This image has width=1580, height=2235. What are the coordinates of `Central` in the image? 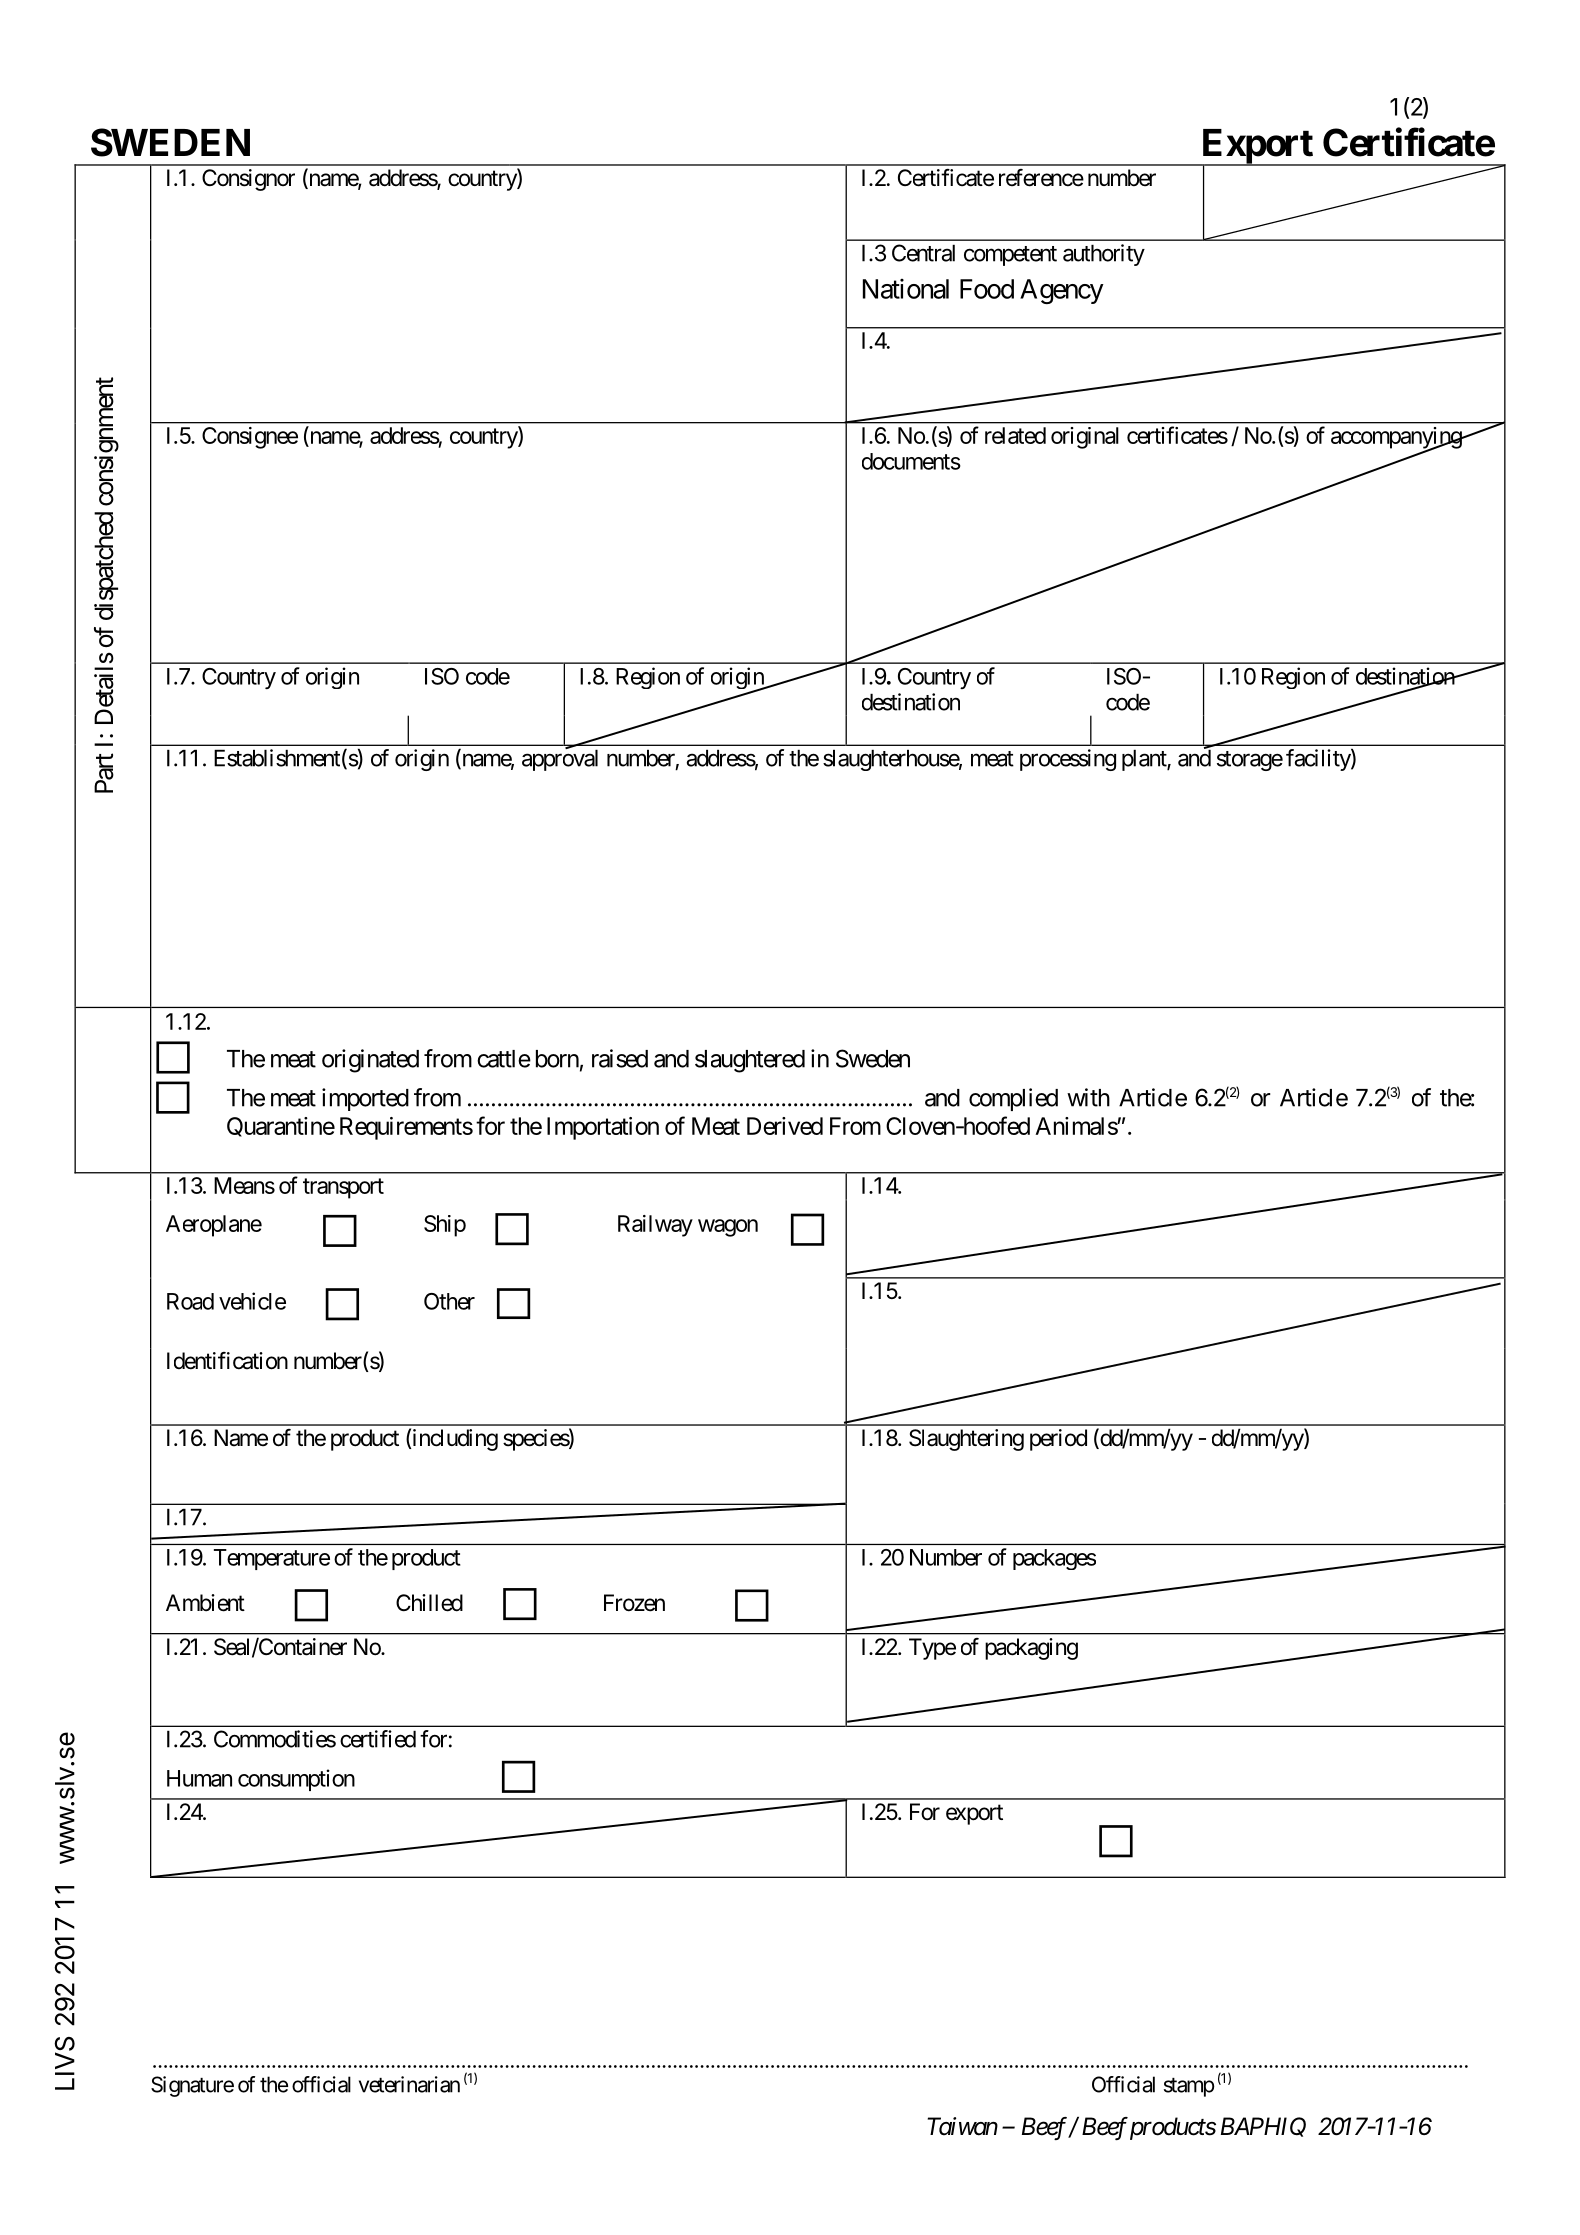 It's located at (923, 253).
